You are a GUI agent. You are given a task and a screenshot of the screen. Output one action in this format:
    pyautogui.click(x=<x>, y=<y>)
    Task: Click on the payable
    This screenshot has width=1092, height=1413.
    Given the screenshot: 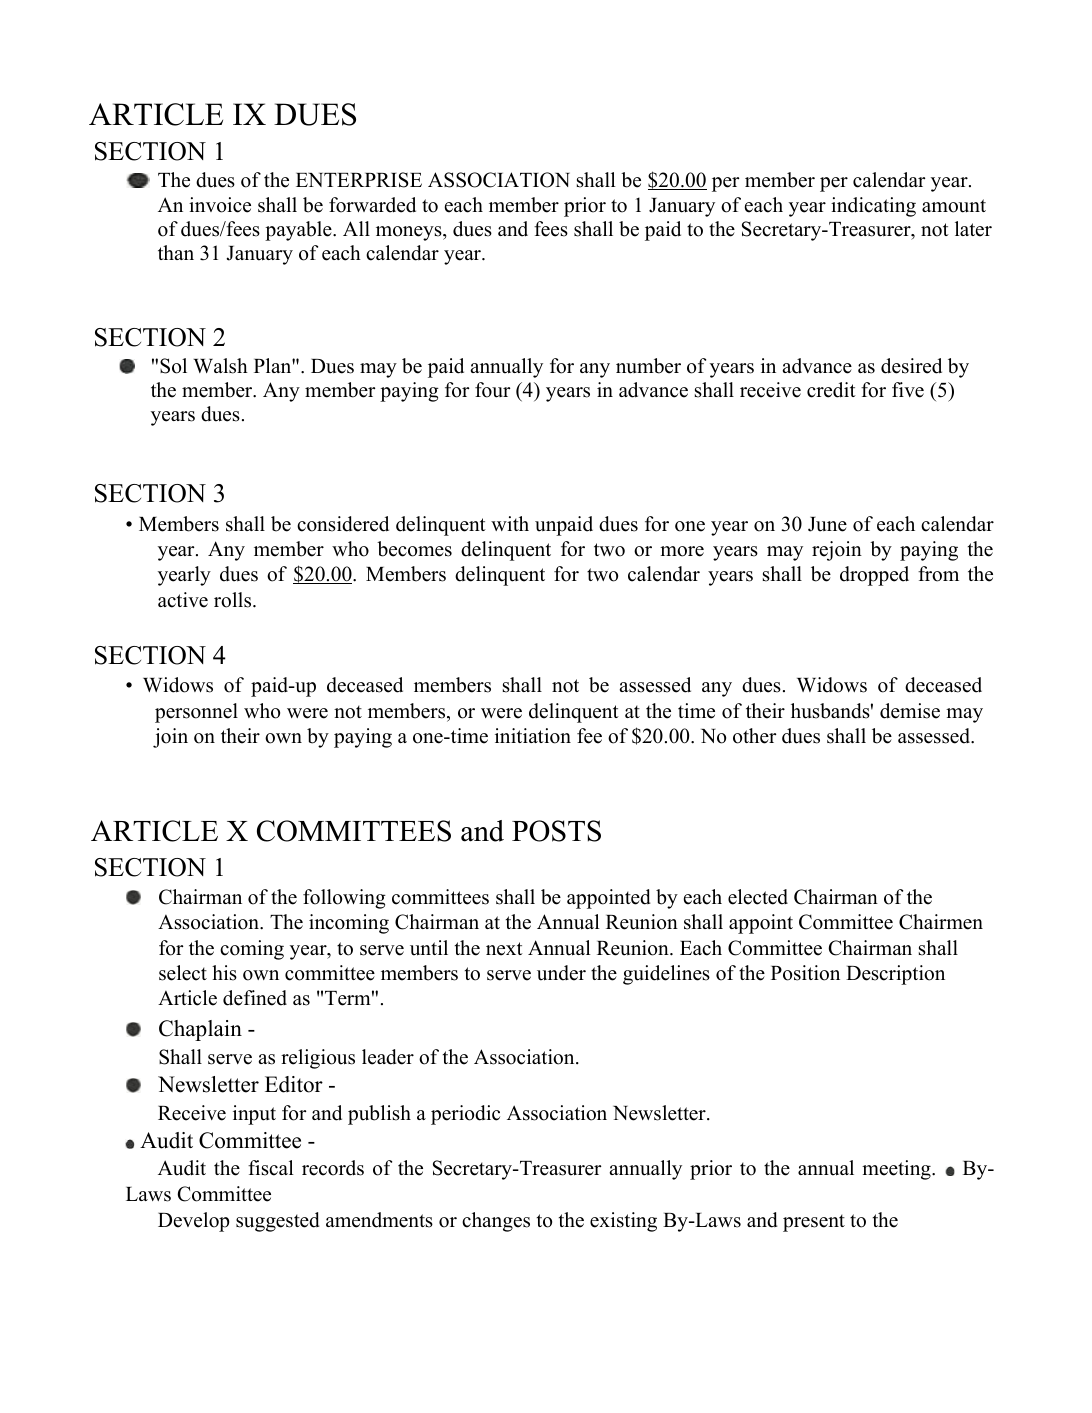 What is the action you would take?
    pyautogui.click(x=299, y=231)
